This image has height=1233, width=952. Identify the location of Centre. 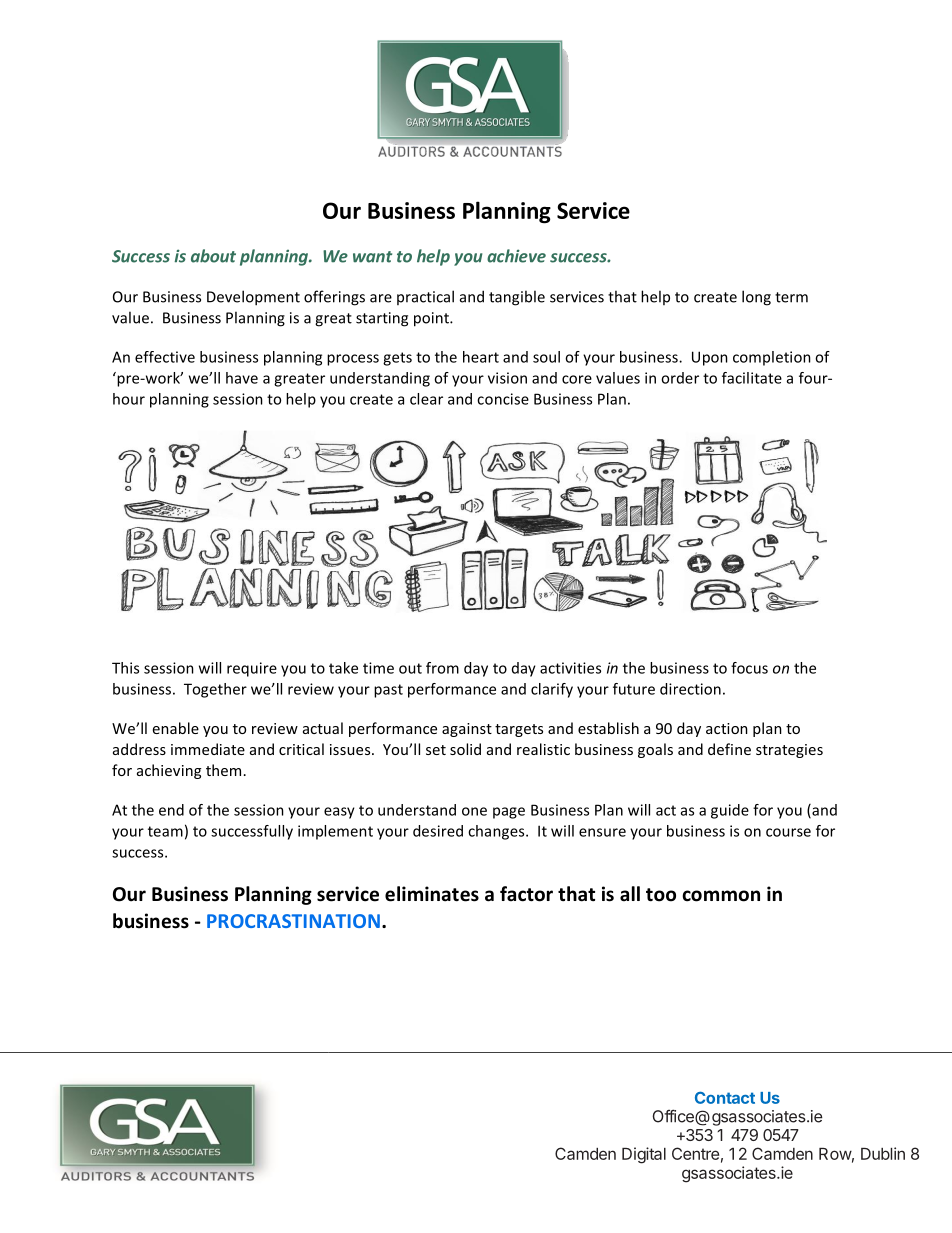
(695, 1153).
